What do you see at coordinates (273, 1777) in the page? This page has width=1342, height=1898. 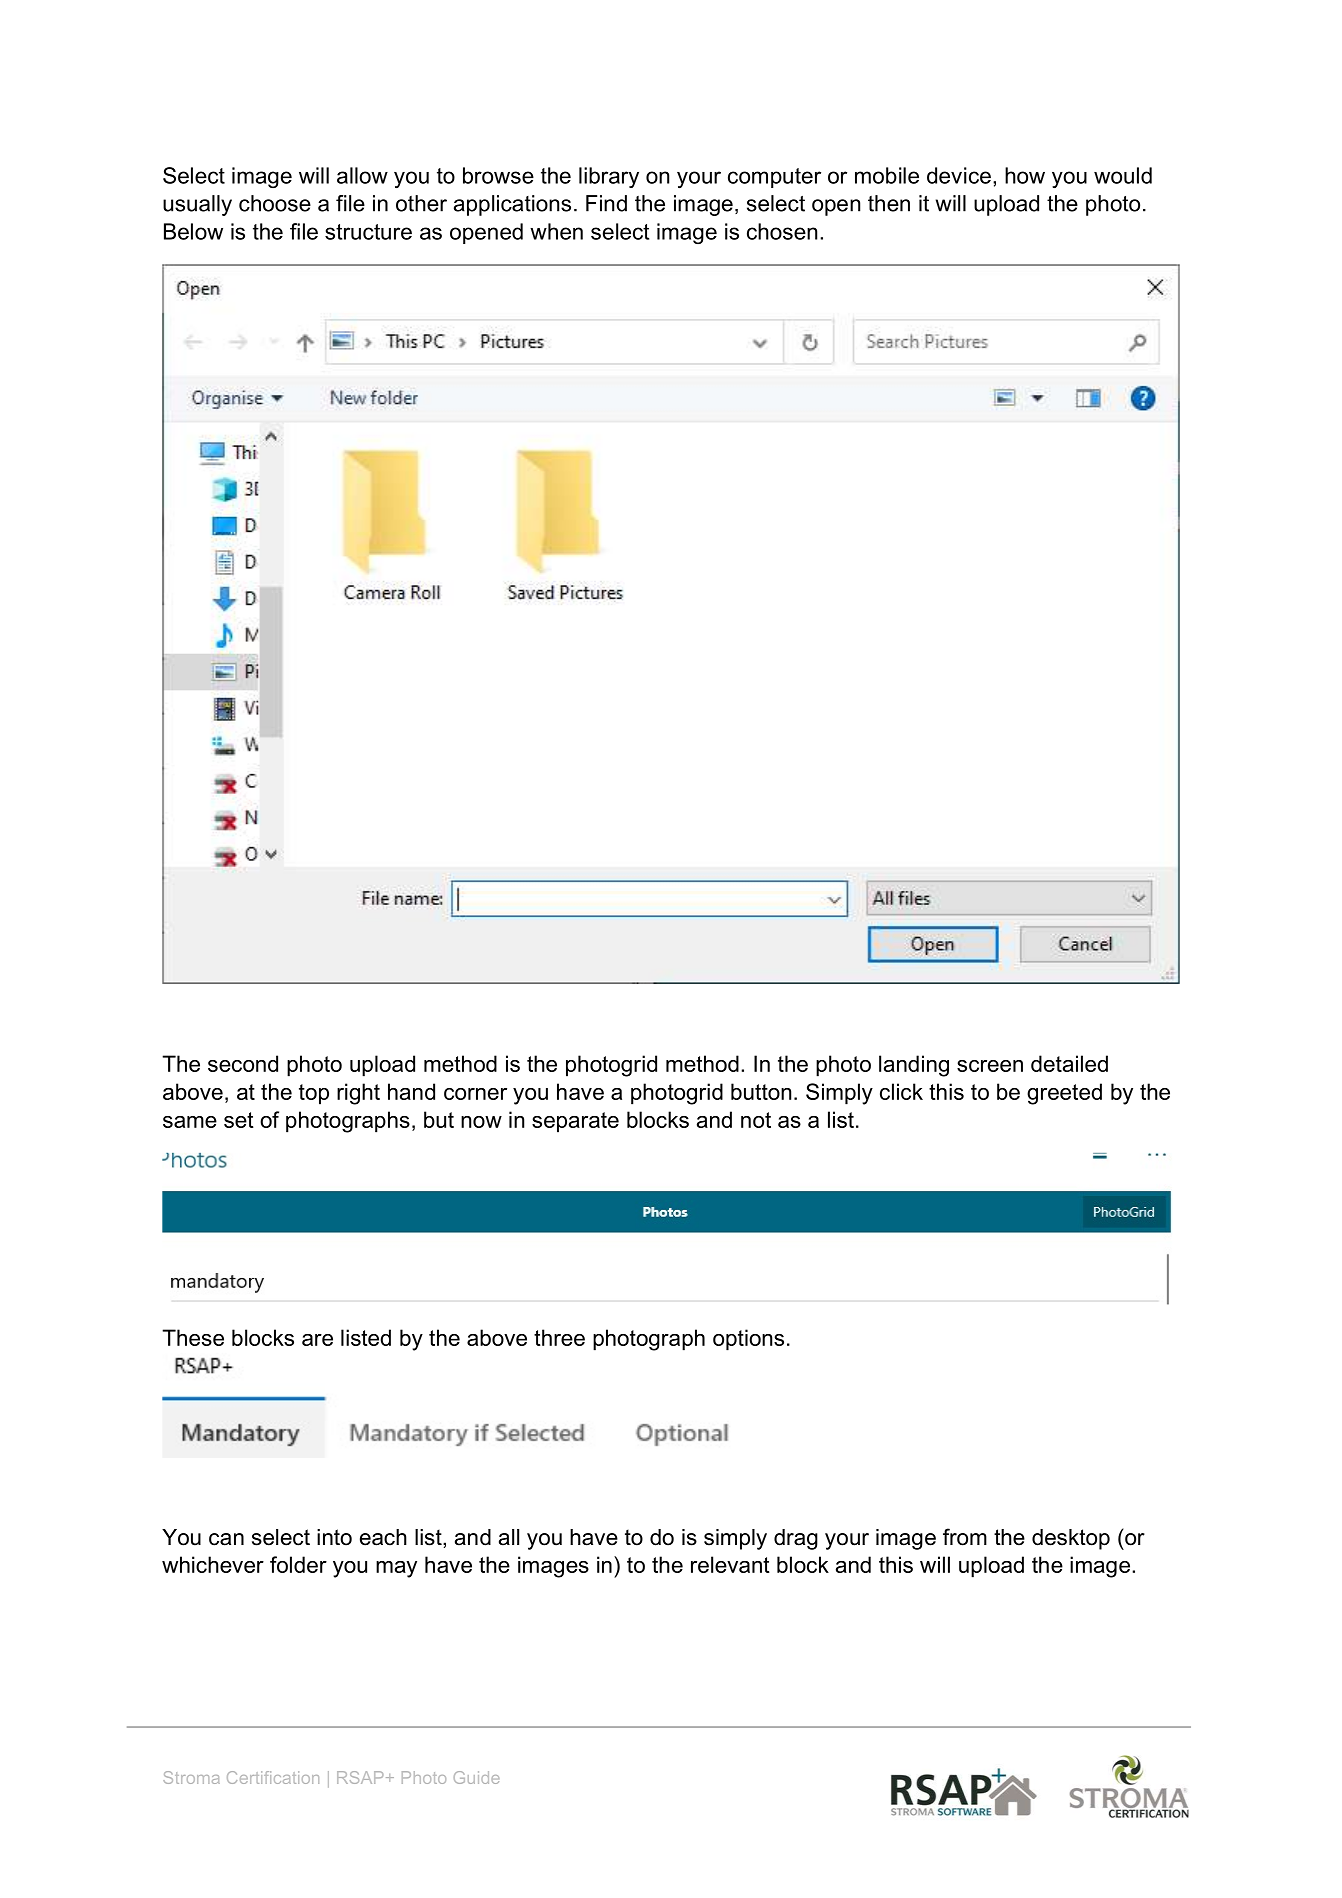 I see `Certification` at bounding box center [273, 1777].
